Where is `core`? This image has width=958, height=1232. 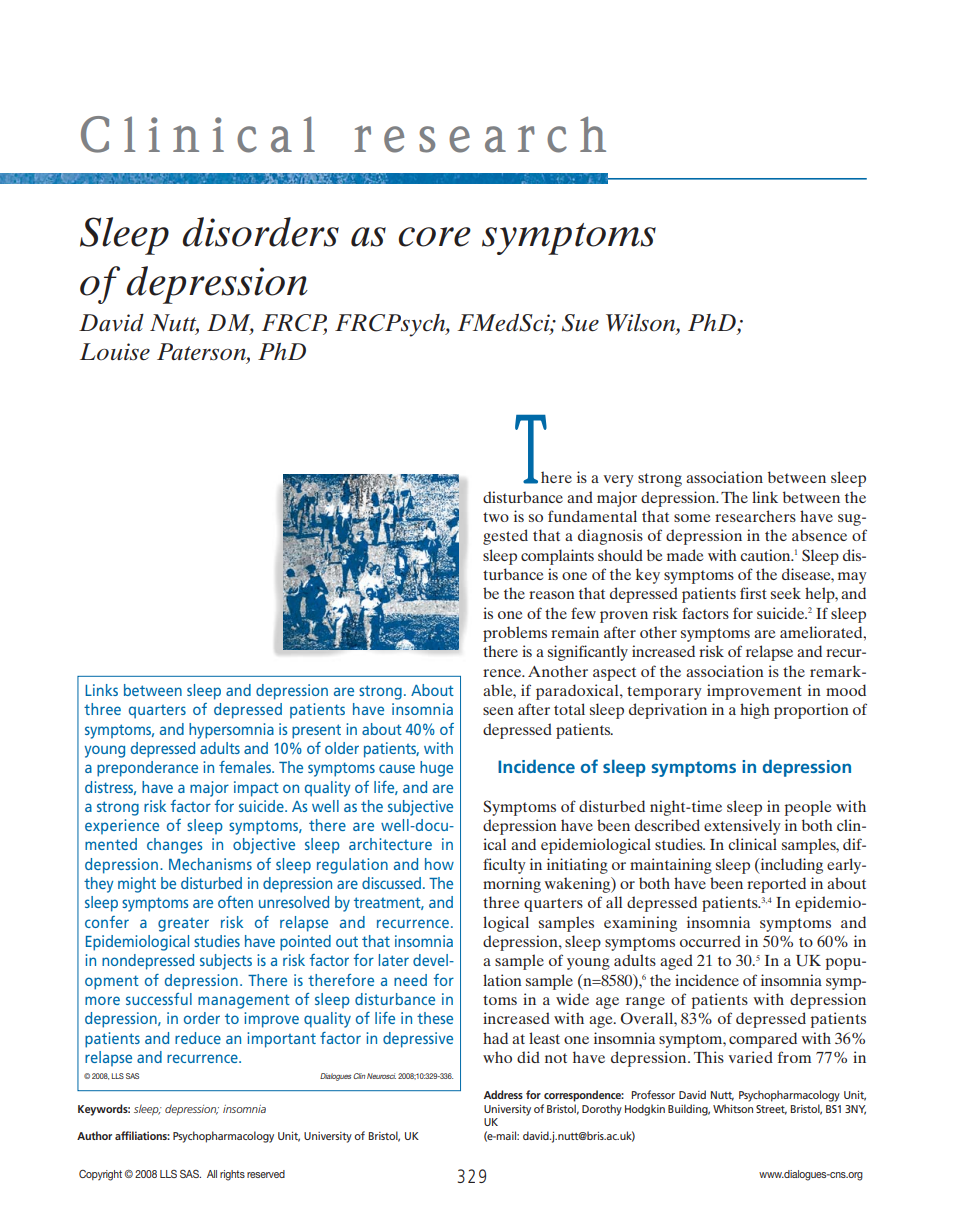 core is located at coordinates (434, 237).
